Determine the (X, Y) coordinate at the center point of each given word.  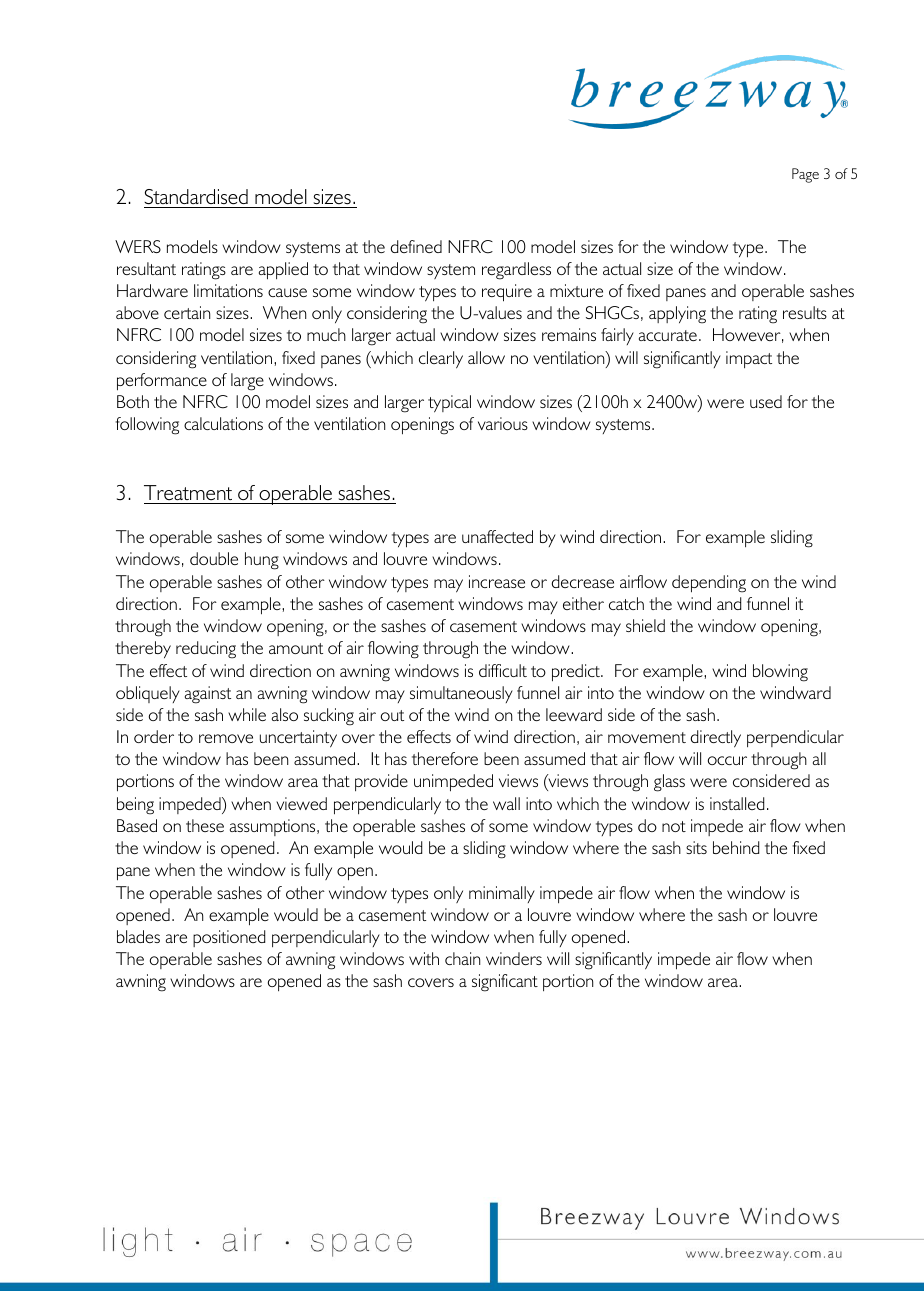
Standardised (196, 197)
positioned (229, 938)
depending (709, 584)
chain (462, 958)
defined (416, 246)
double (214, 558)
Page (805, 175)
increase (497, 581)
